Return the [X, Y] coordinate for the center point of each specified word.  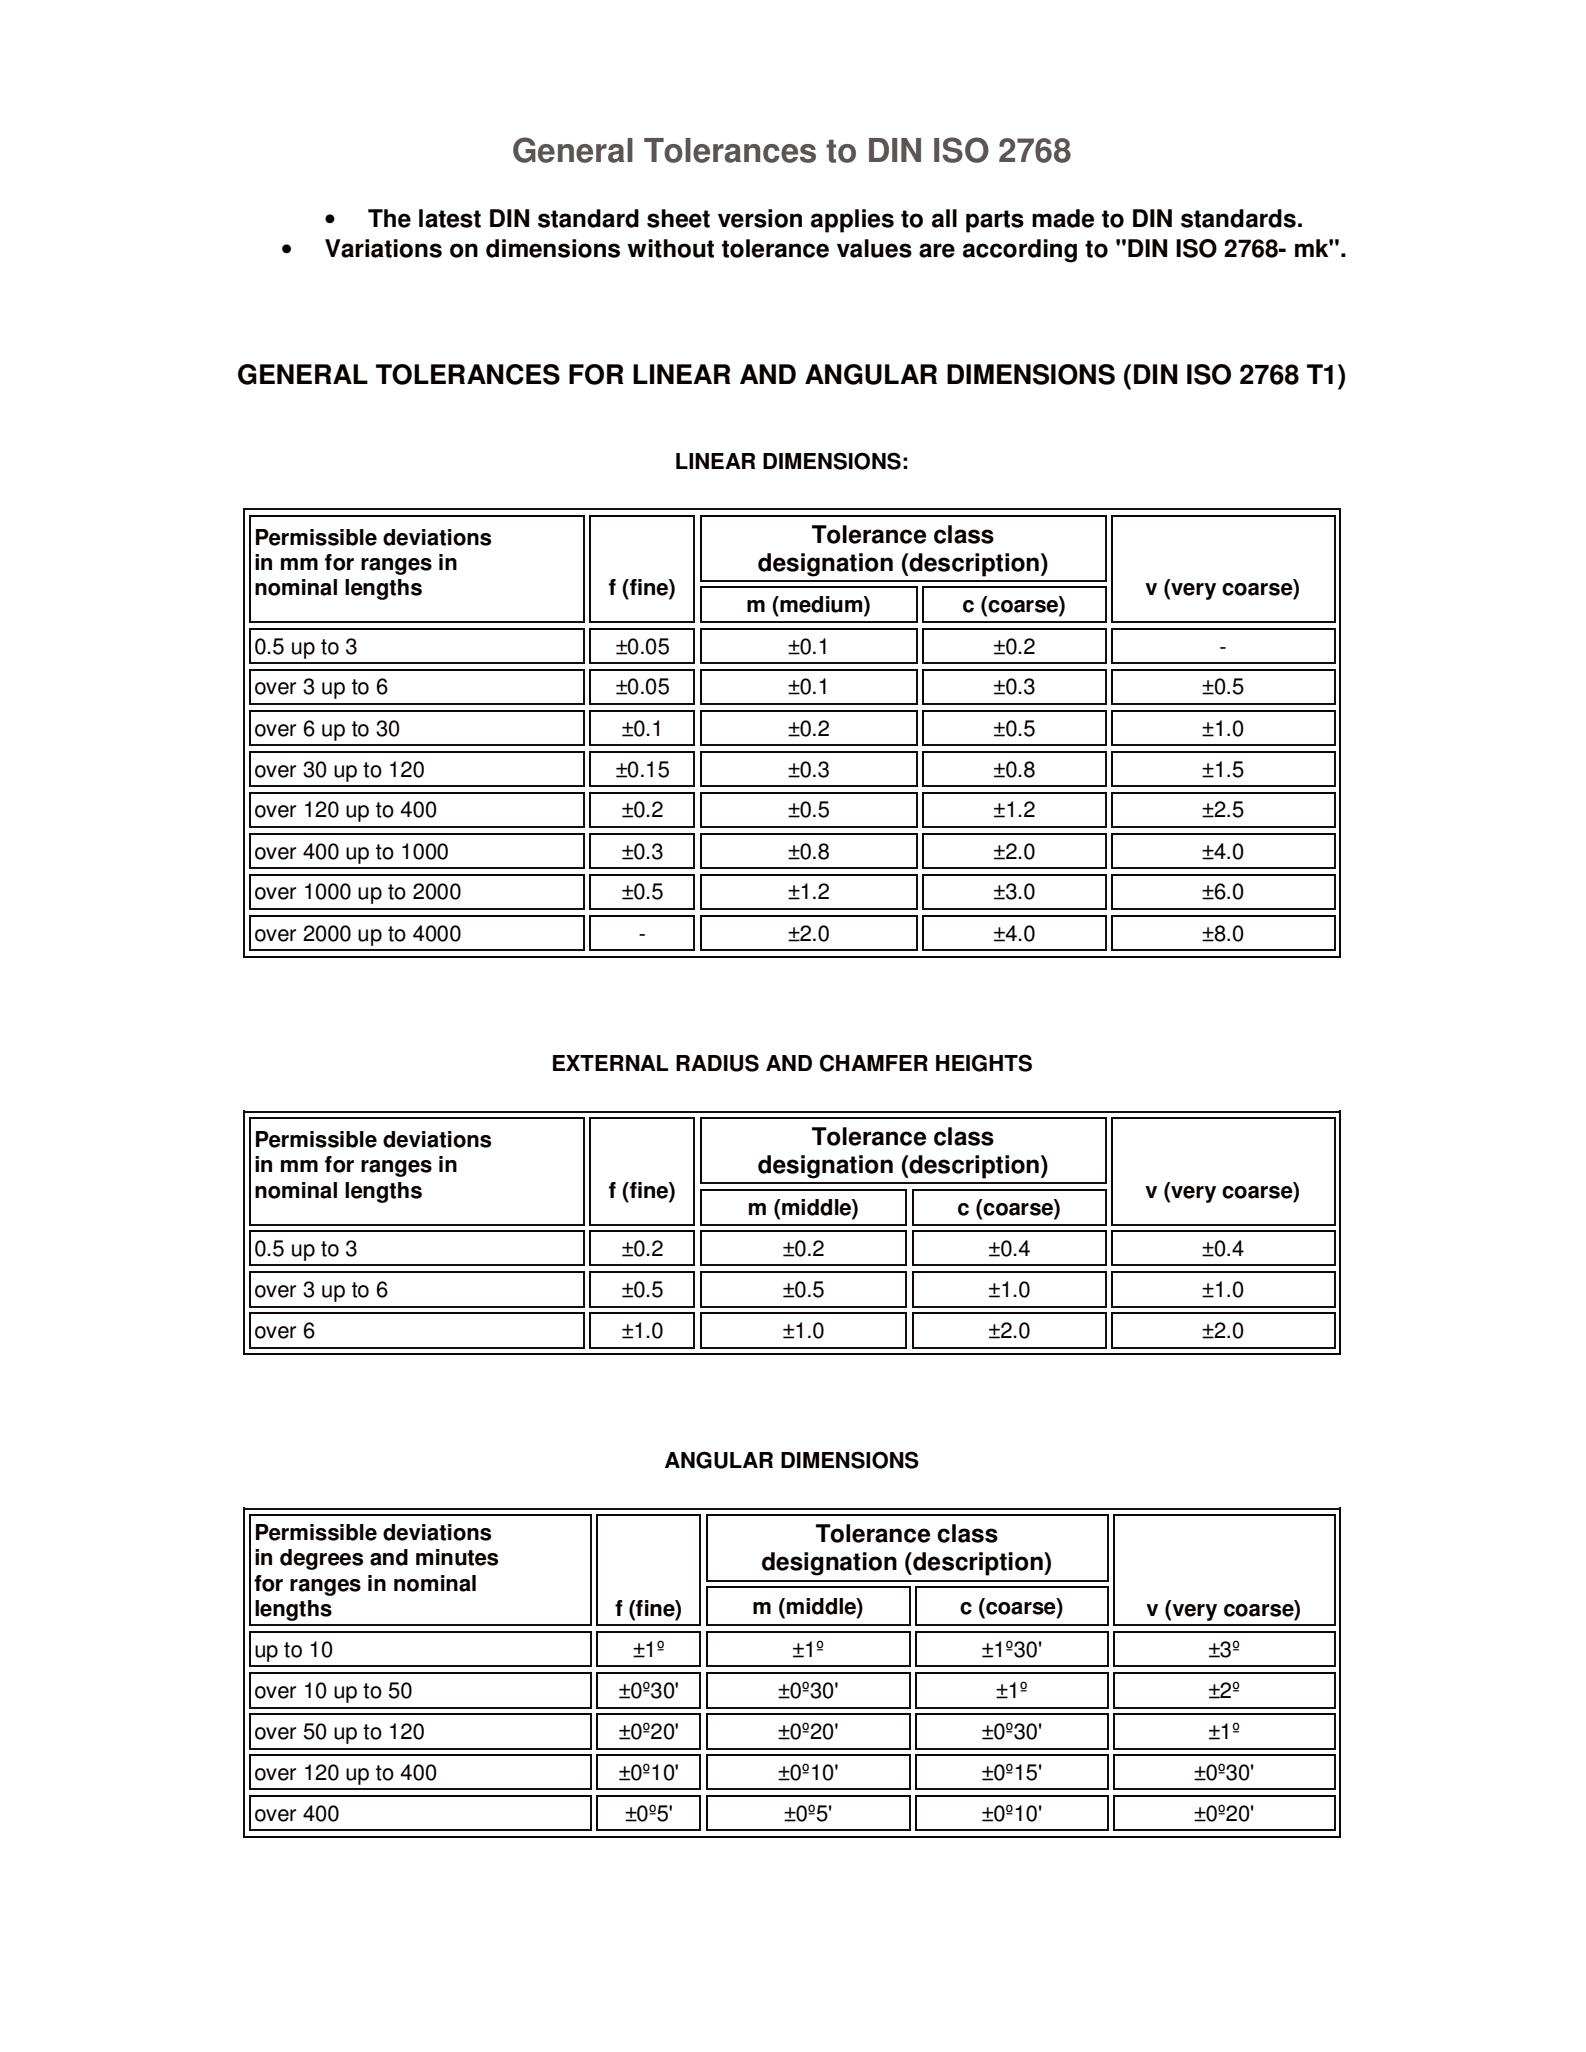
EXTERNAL [610, 1063]
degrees [321, 1559]
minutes [457, 1557]
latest [450, 218]
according [1020, 251]
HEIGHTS [984, 1063]
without [671, 248]
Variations [383, 248]
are [937, 250]
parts [995, 221]
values [874, 248]
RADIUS [717, 1063]
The [389, 218]
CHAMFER [874, 1063]
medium [821, 605]
